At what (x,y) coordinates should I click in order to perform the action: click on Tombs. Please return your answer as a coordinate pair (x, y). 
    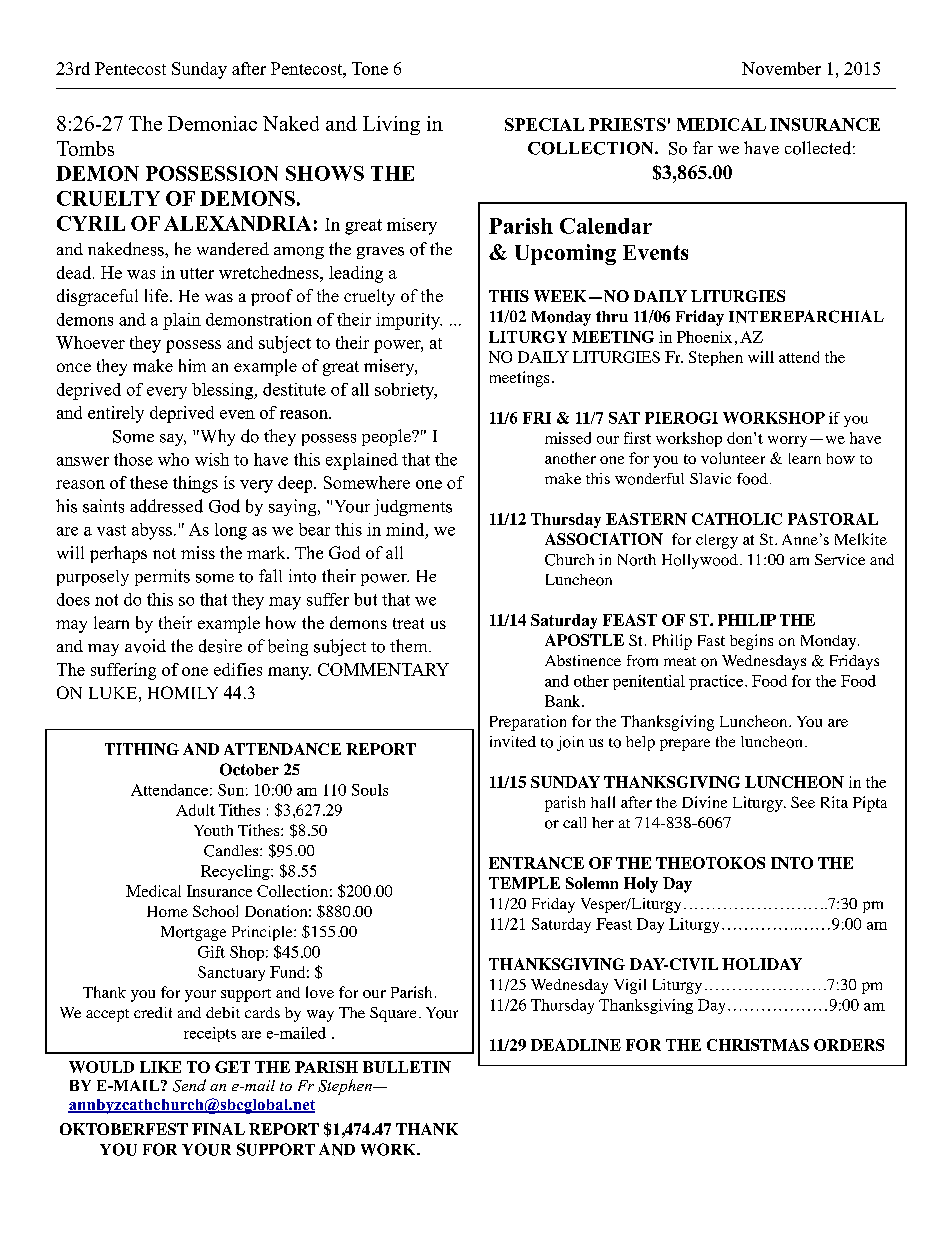
    Looking at the image, I should click on (85, 148).
